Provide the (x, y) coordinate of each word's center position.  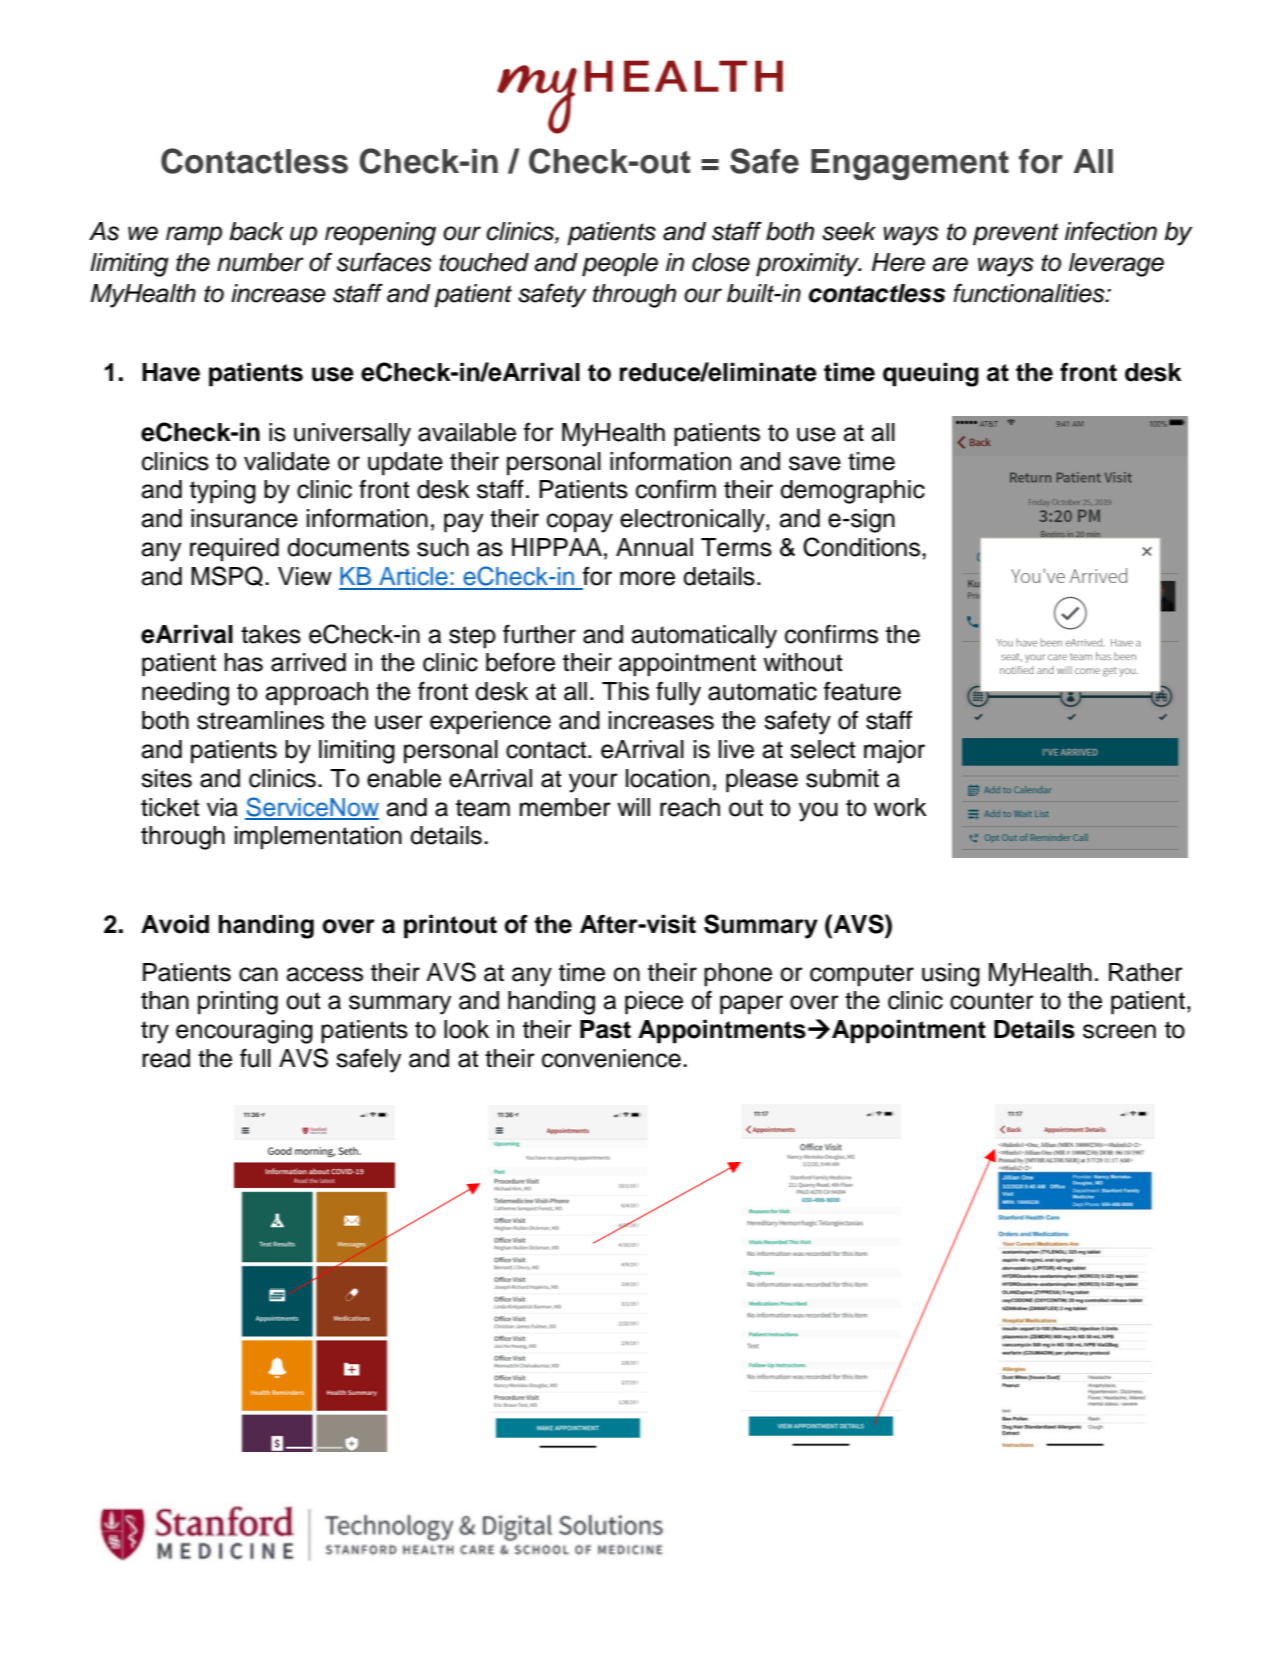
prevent (1016, 234)
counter (992, 1001)
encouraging (244, 1032)
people (620, 265)
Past (605, 1029)
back (256, 231)
